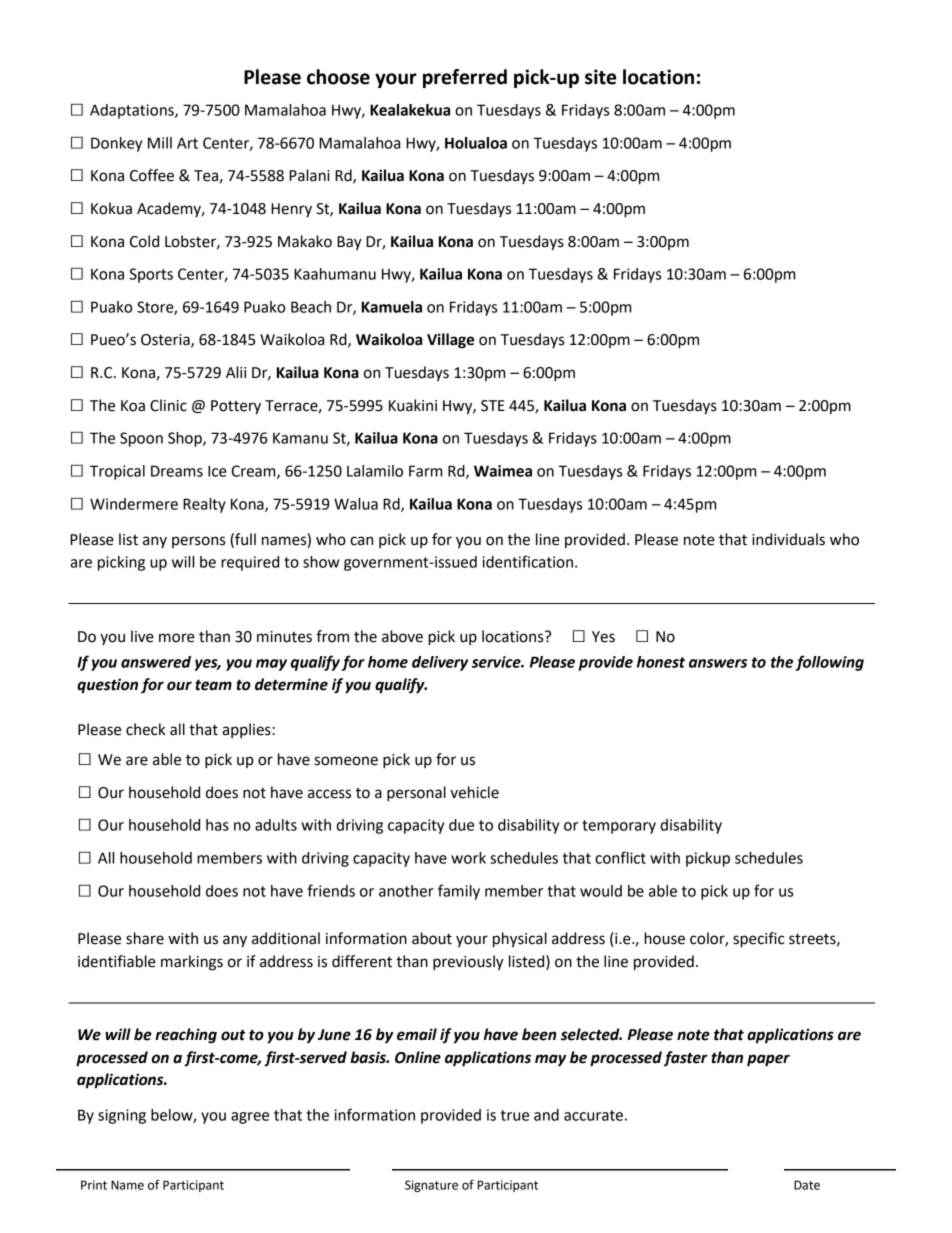  What do you see at coordinates (759, 940) in the page?
I see `specific` at bounding box center [759, 940].
